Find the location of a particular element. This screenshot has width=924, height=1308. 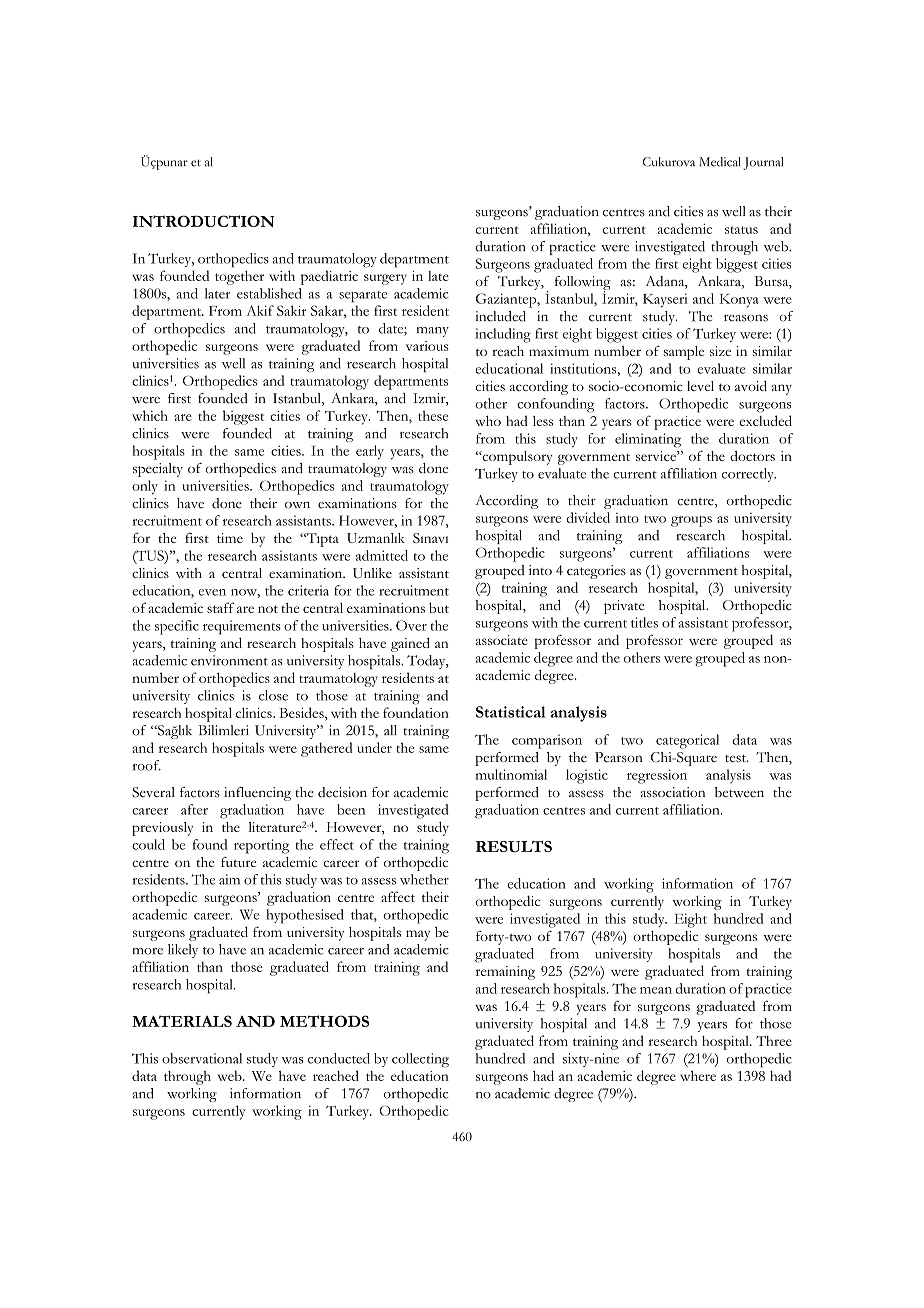

but is located at coordinates (439, 607).
